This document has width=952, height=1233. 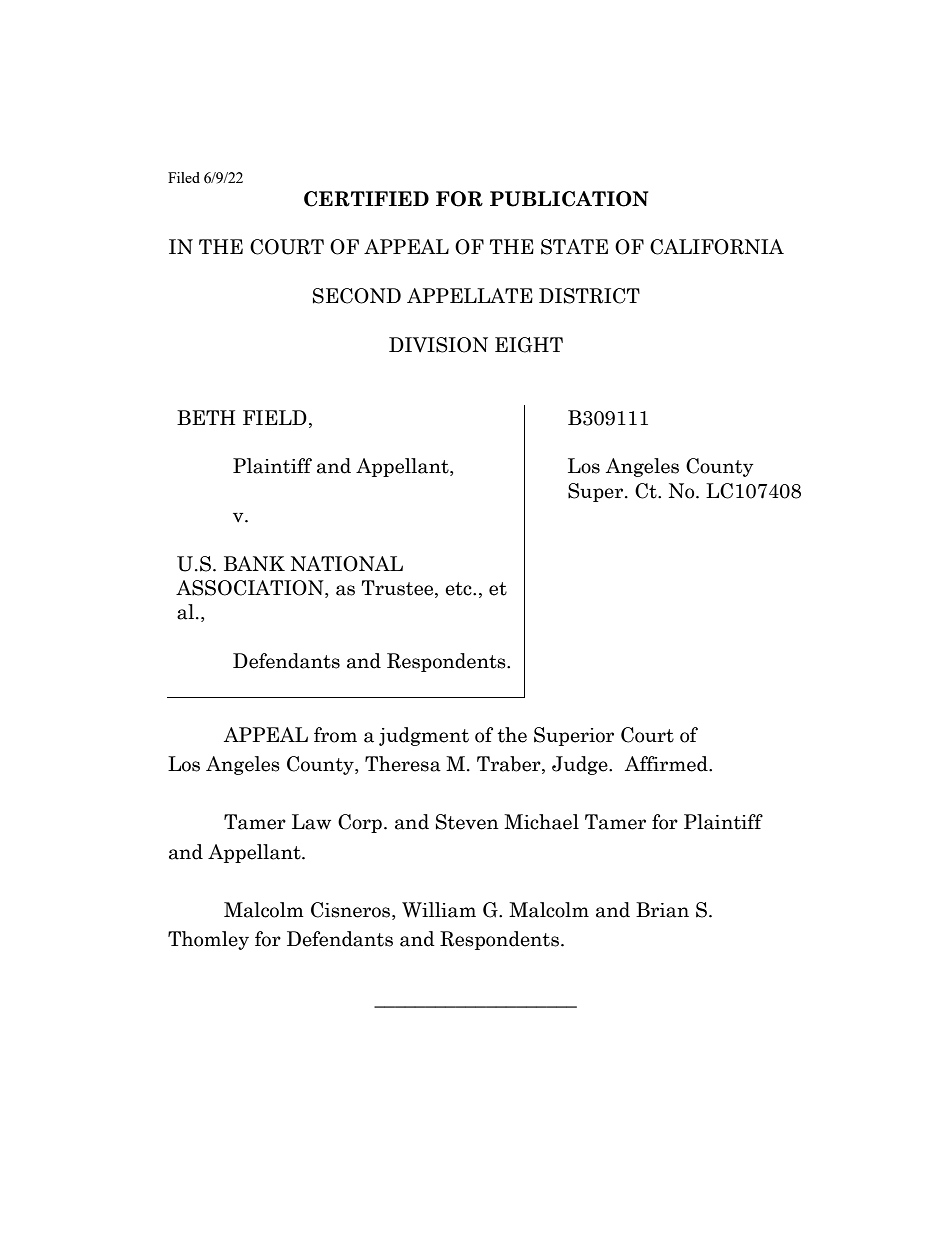 What do you see at coordinates (399, 589) in the document?
I see `Trustee` at bounding box center [399, 589].
